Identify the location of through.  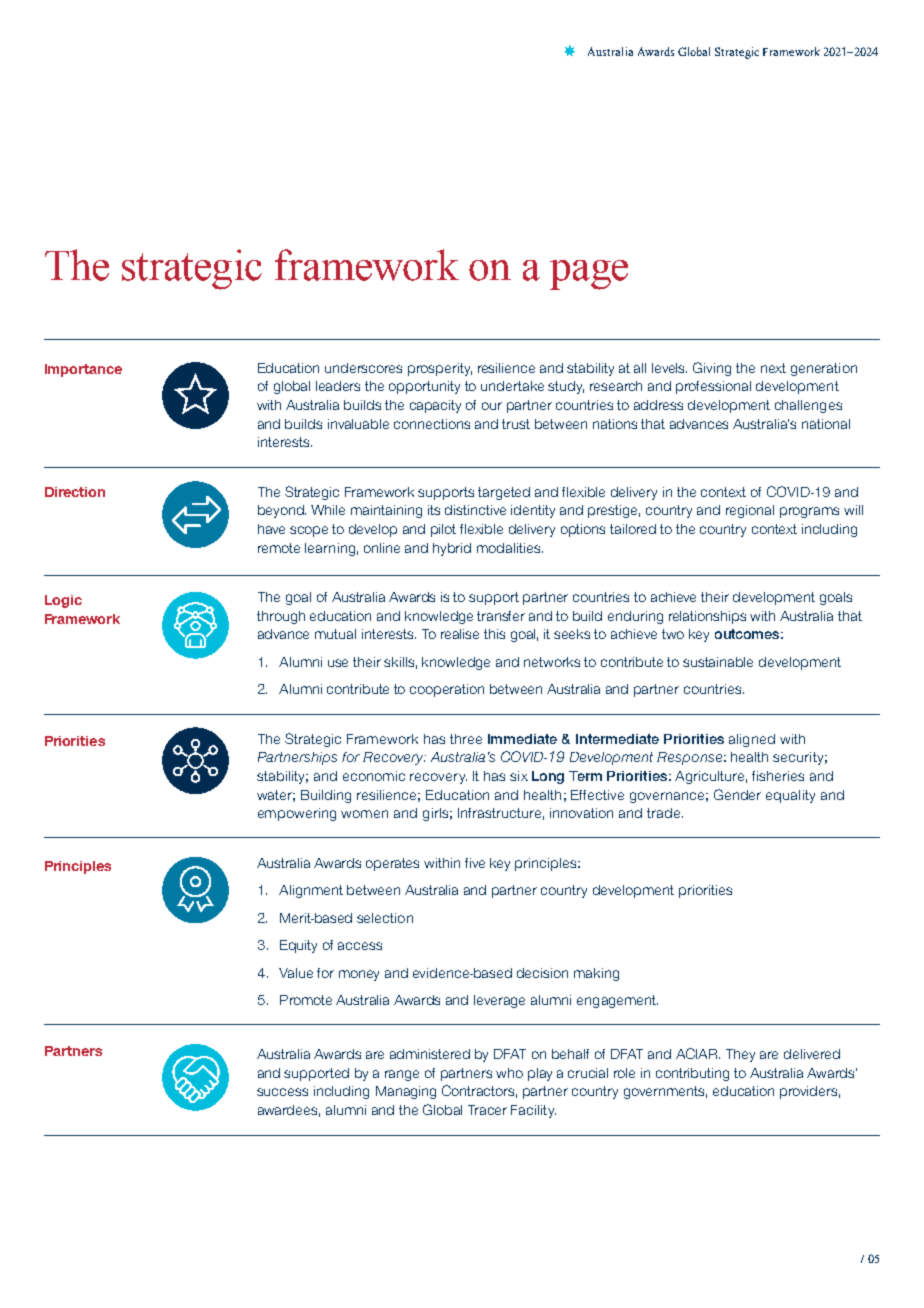
(281, 617).
